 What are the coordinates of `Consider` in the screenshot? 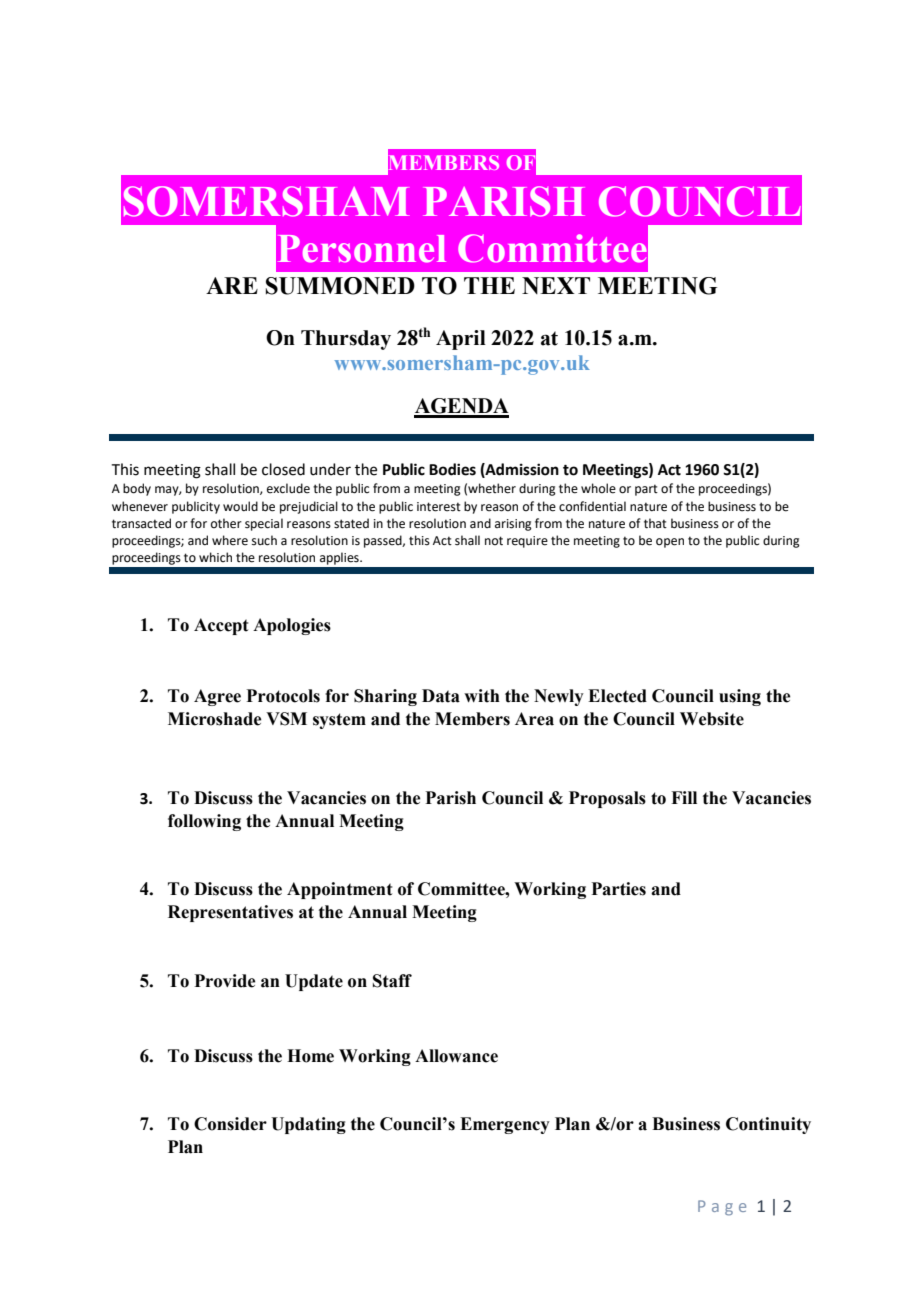 It's located at (230, 1124).
